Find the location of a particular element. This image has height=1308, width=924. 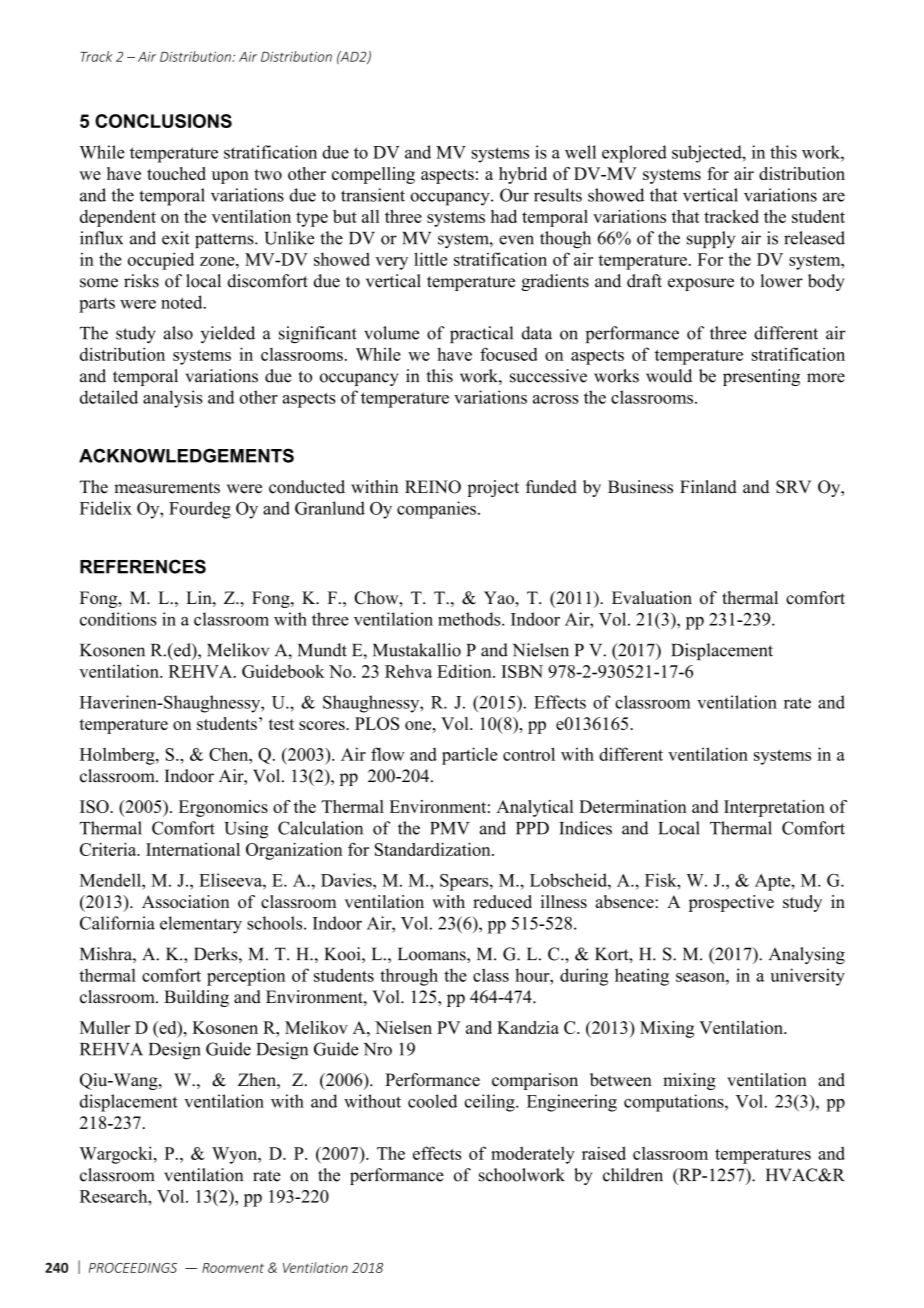

Yao is located at coordinates (500, 598).
